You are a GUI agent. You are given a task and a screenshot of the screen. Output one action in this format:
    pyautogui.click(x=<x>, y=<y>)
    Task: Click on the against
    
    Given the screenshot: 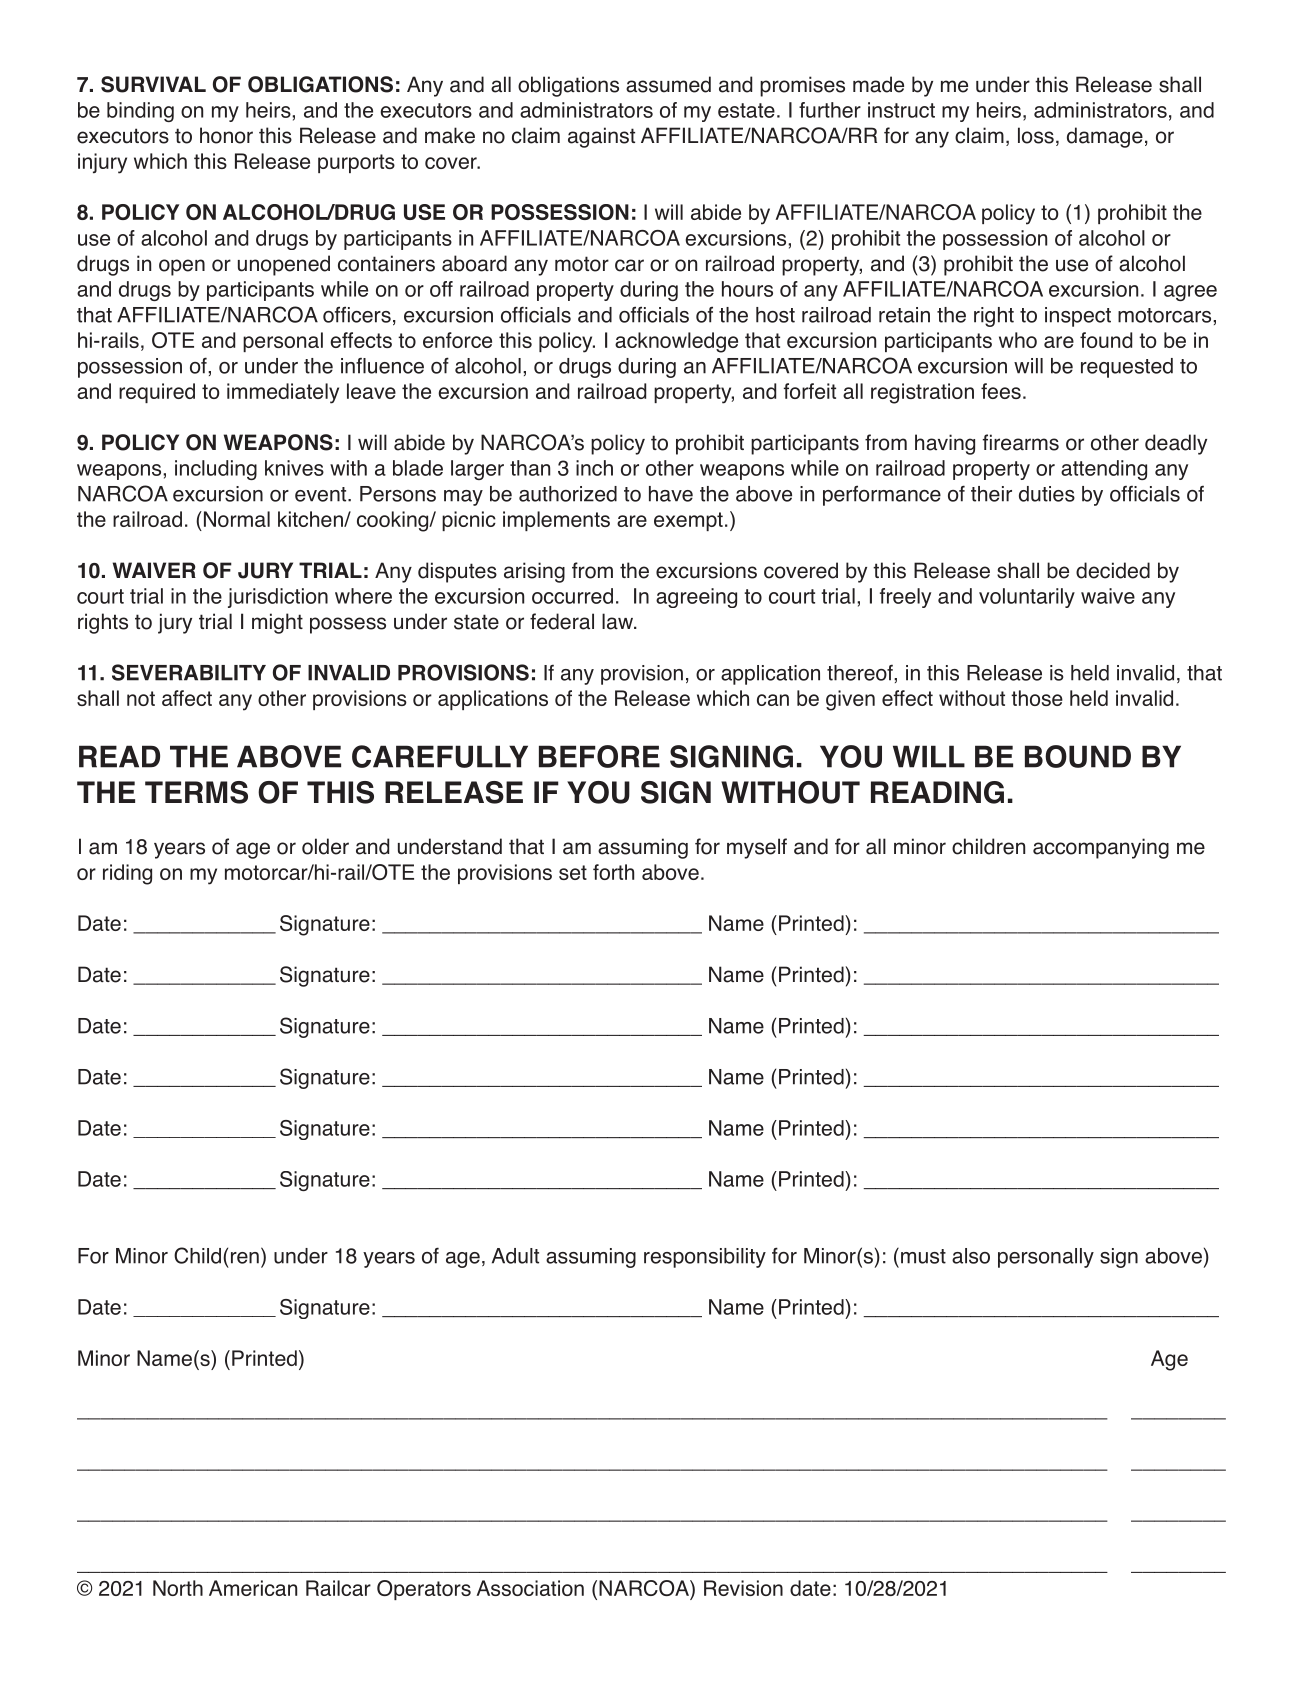 What is the action you would take?
    pyautogui.click(x=601, y=137)
